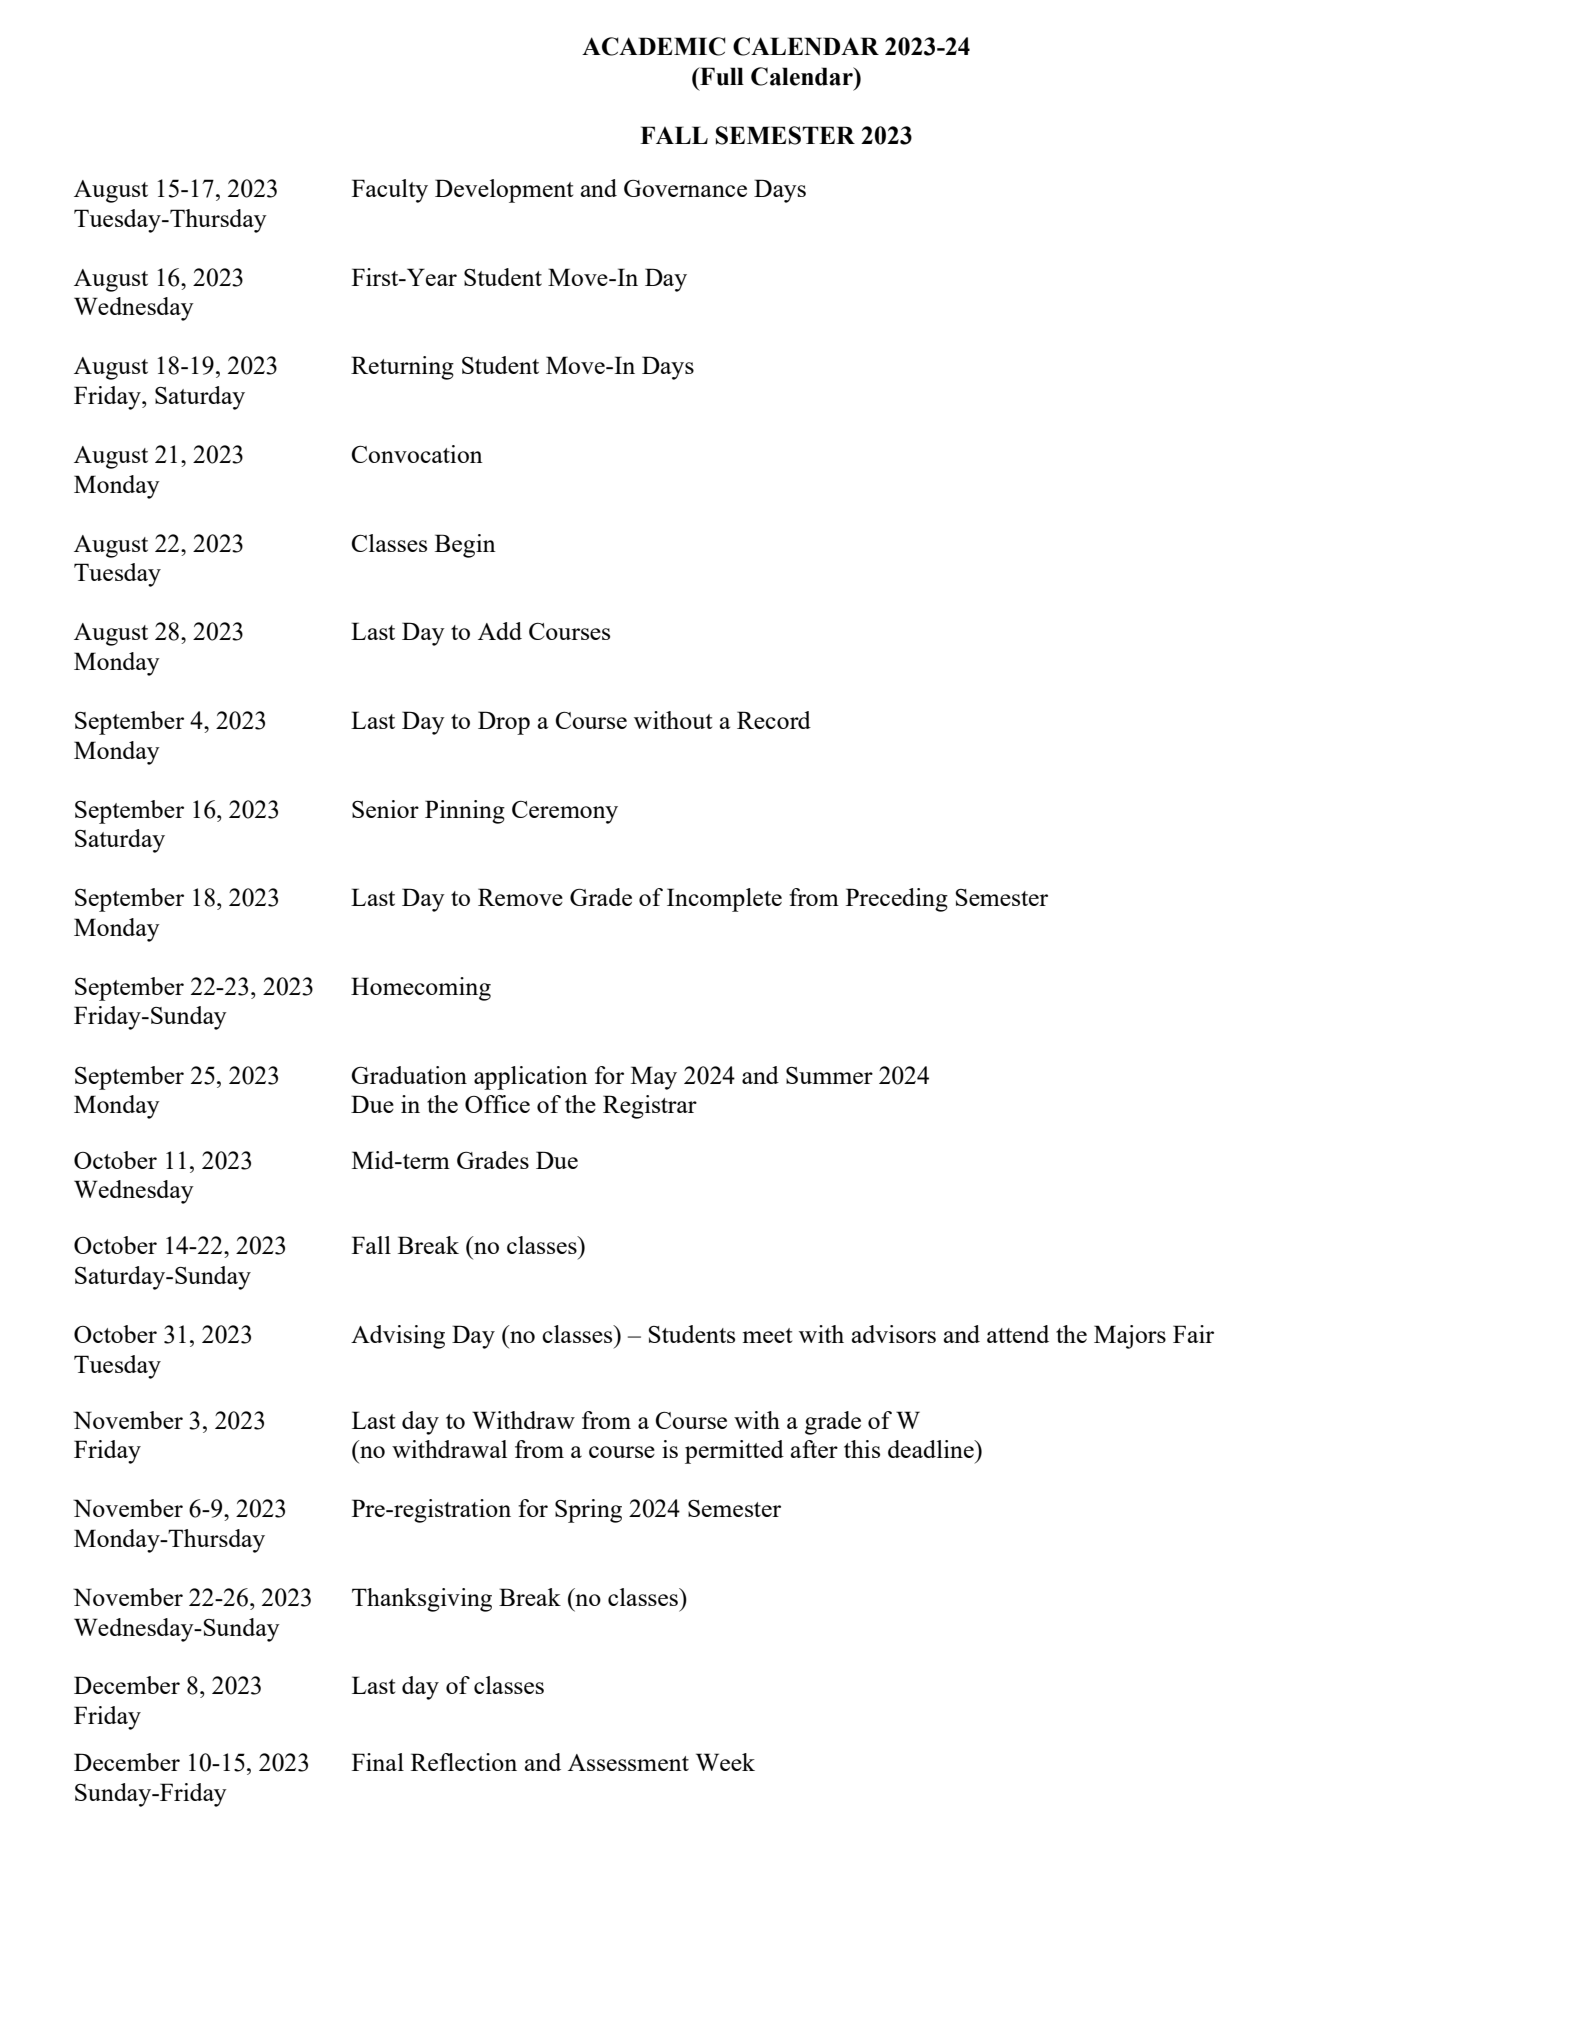  What do you see at coordinates (1130, 1337) in the document?
I see `Majors` at bounding box center [1130, 1337].
